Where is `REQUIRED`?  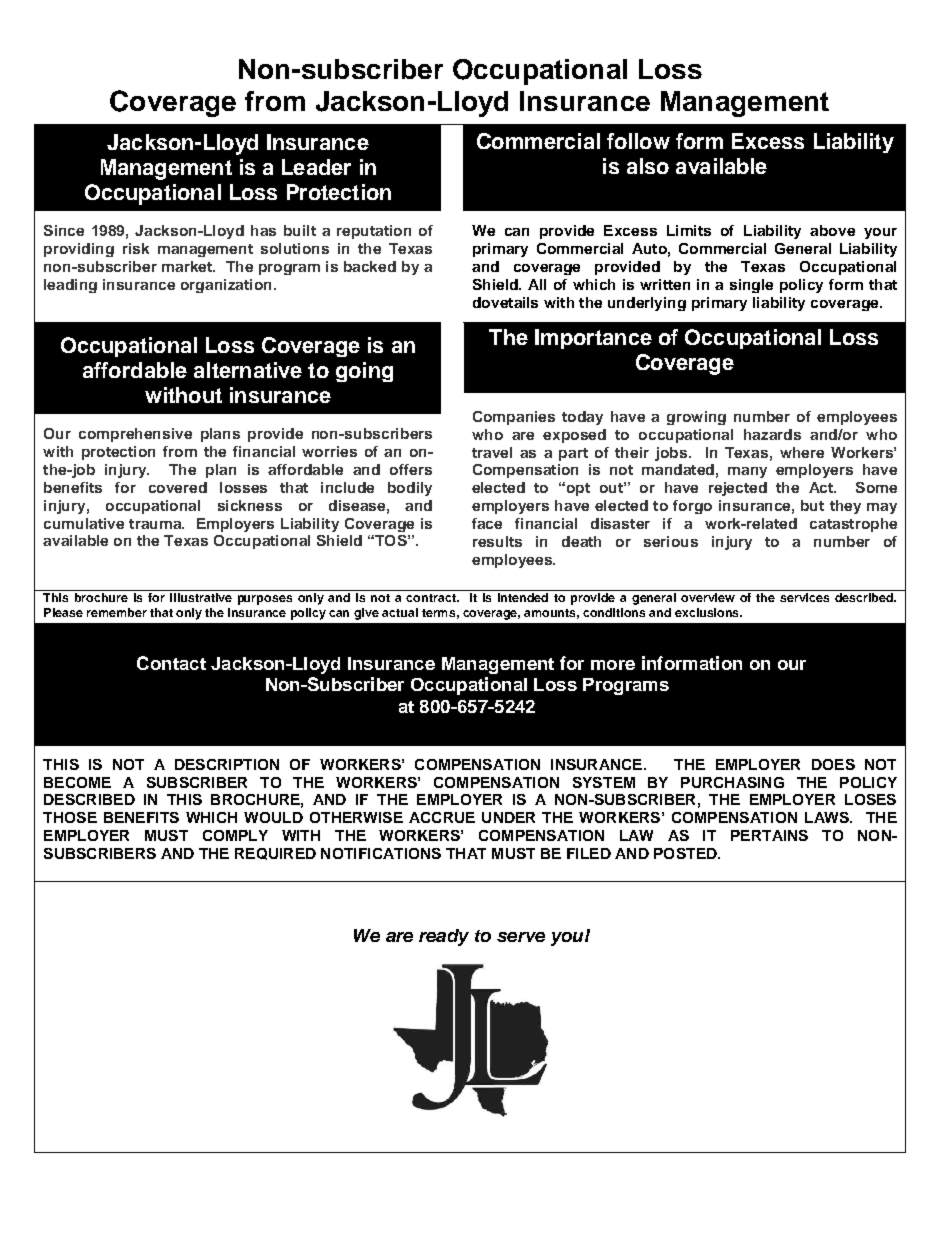
REQUIRED is located at coordinates (275, 854).
